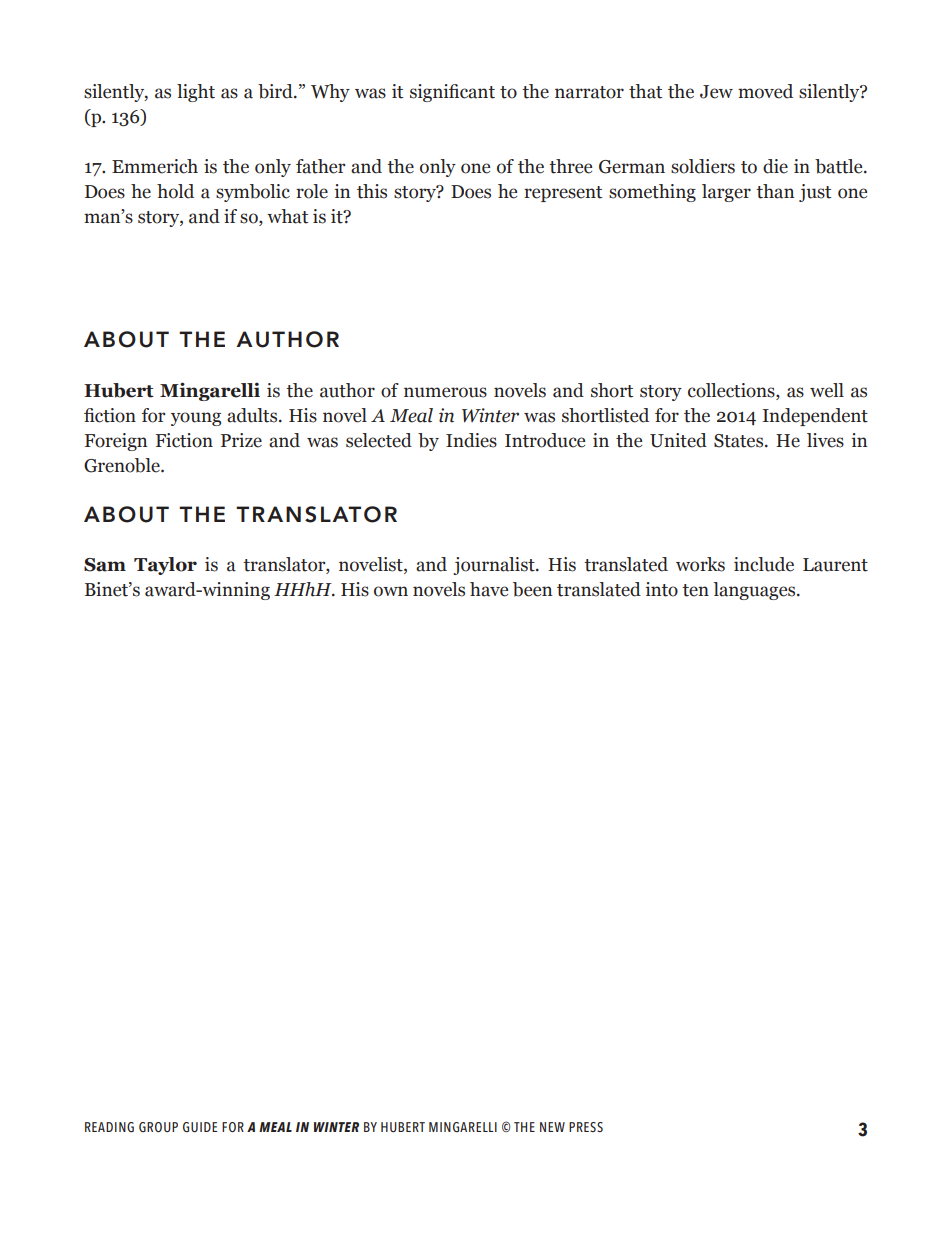  I want to click on light, so click(196, 93).
